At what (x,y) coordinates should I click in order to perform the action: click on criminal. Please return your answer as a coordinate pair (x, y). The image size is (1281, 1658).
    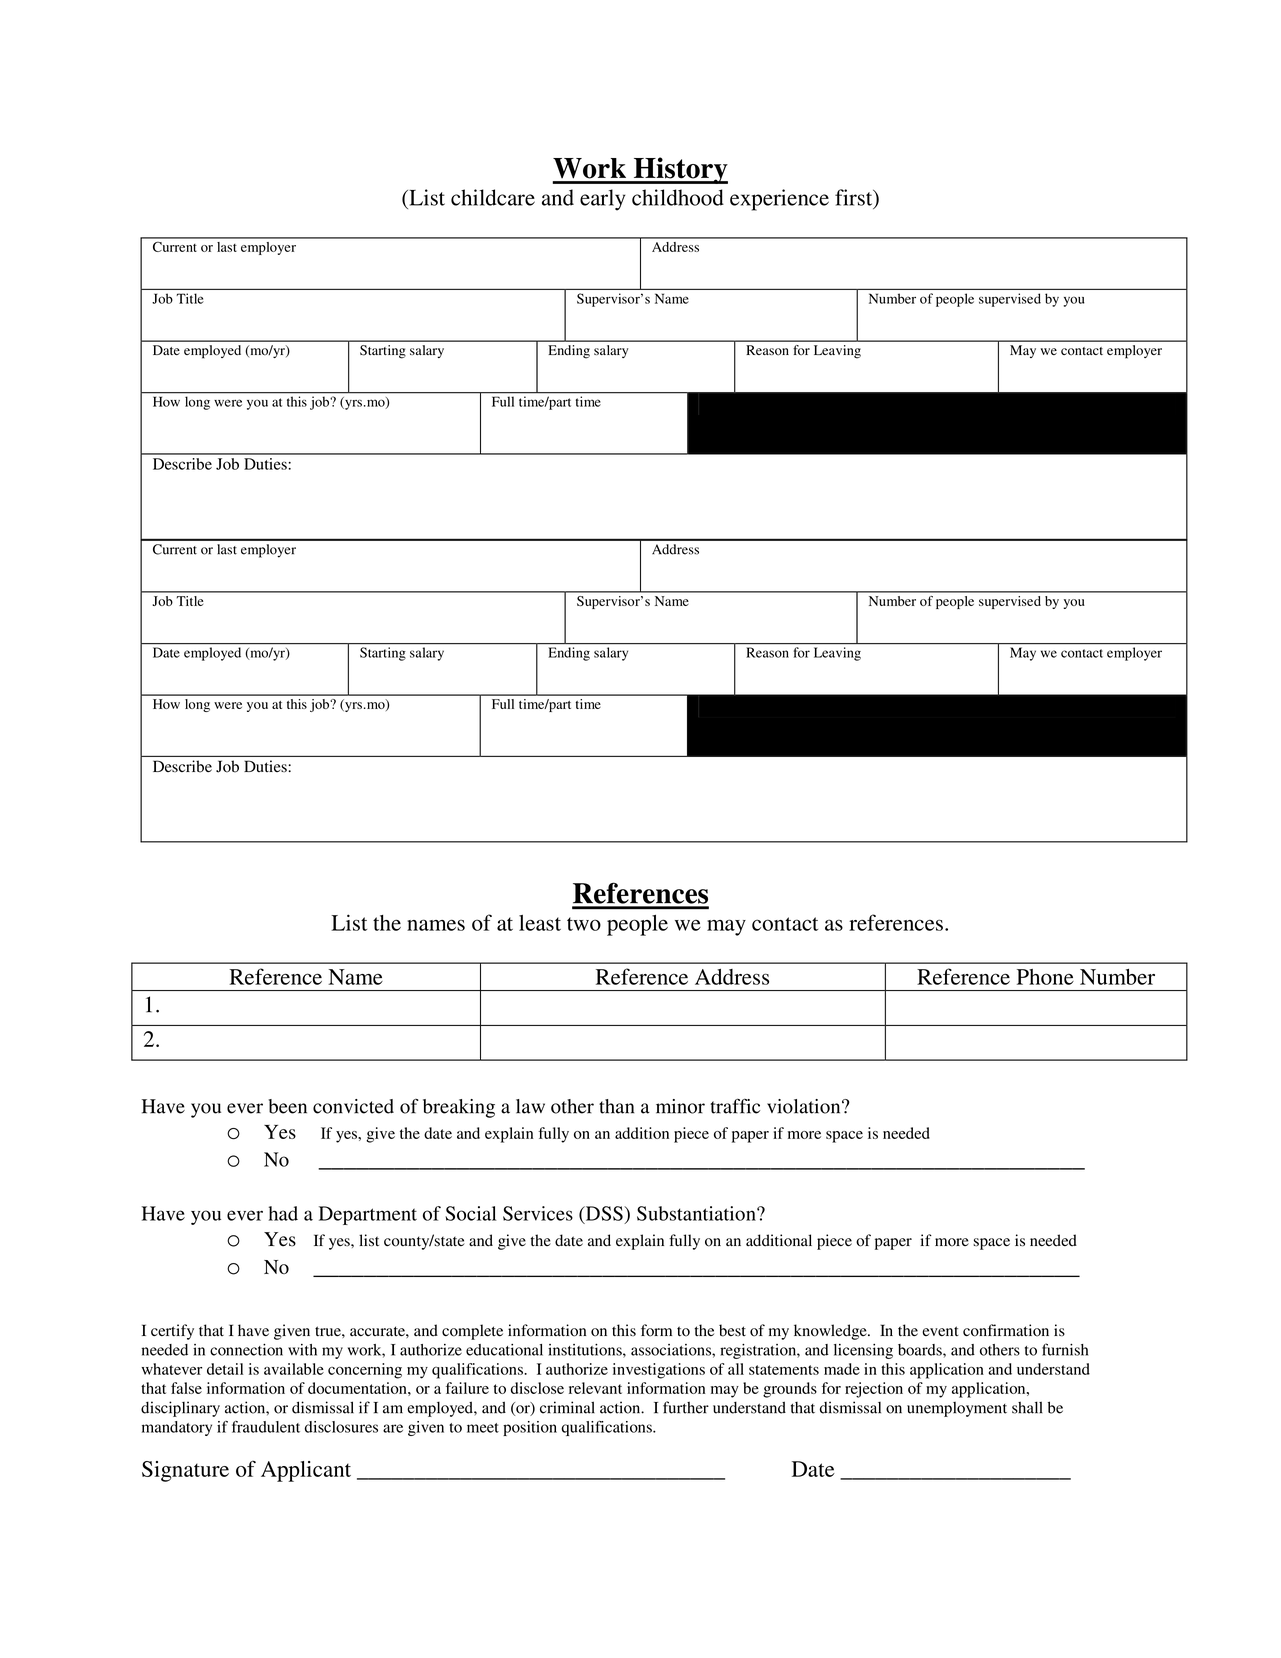
    Looking at the image, I should click on (567, 1407).
